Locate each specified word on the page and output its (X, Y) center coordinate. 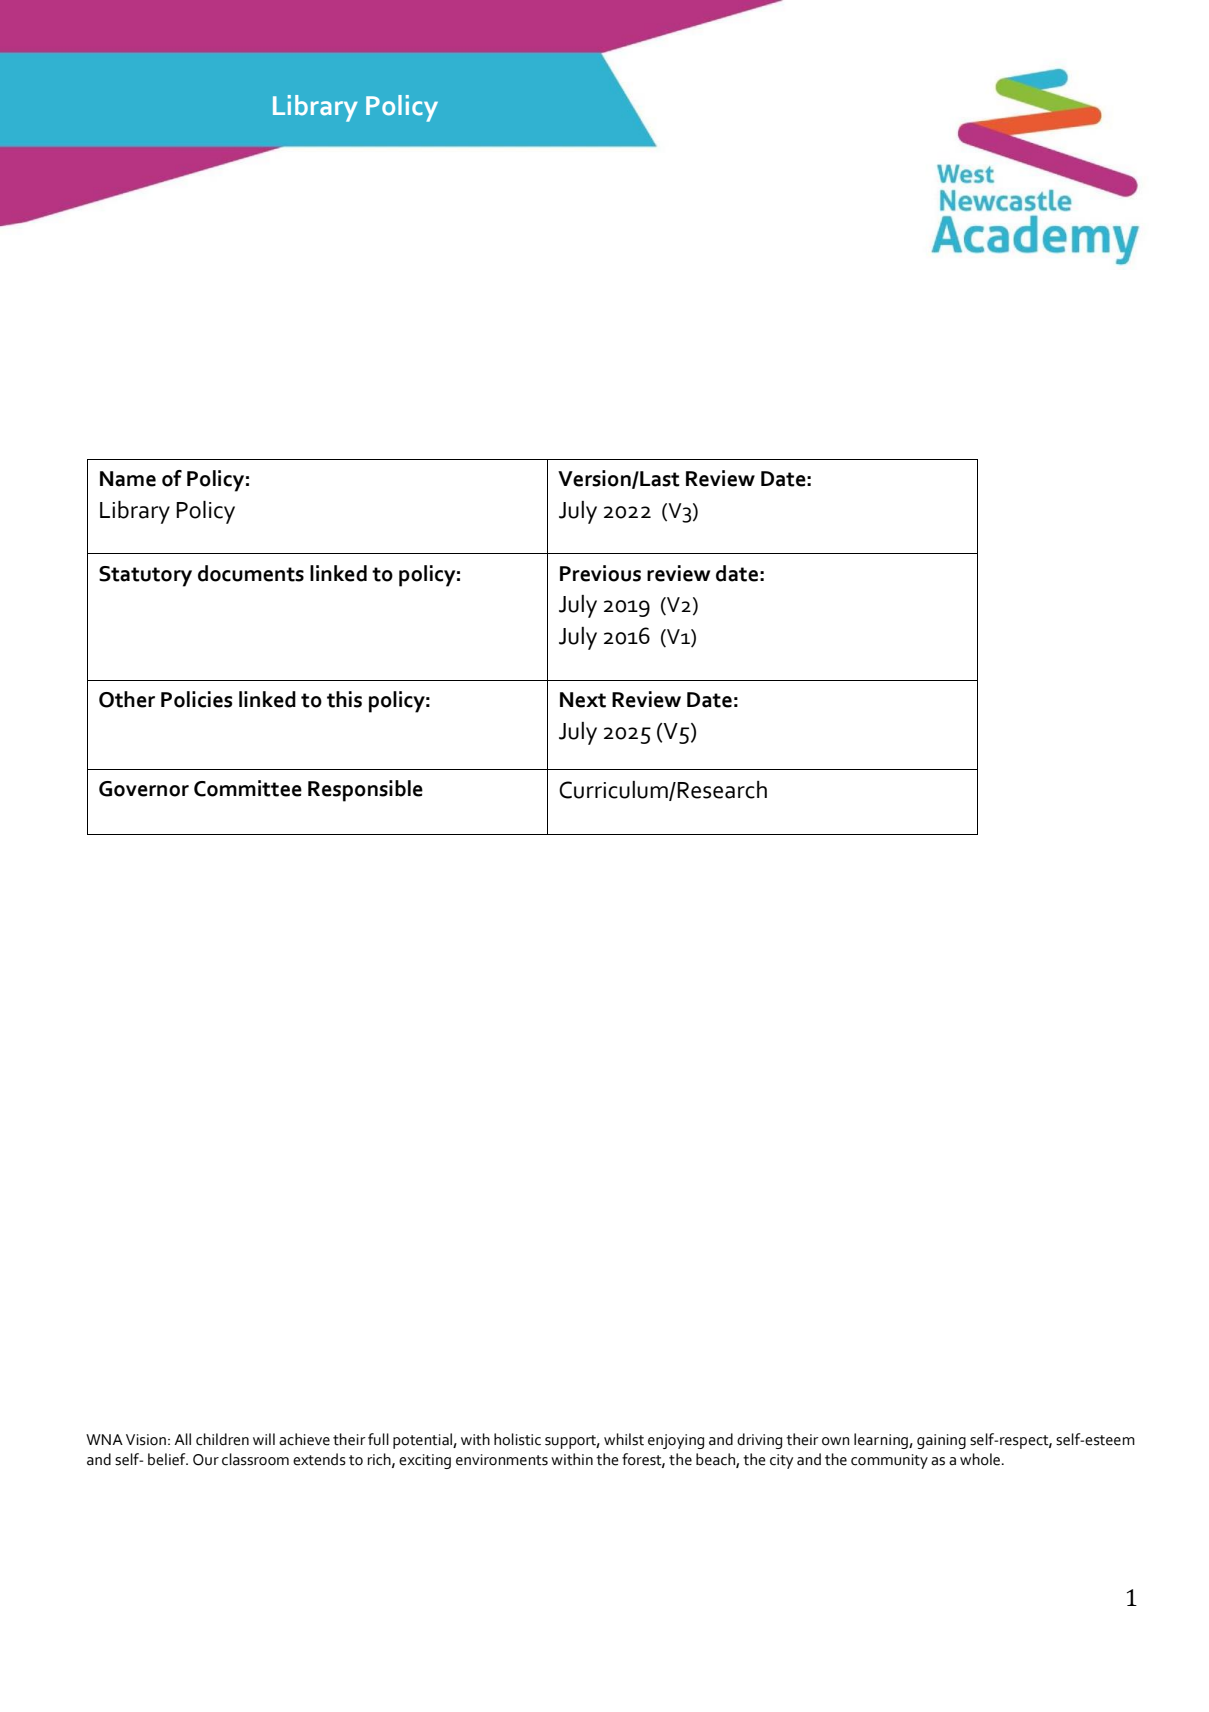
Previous (600, 573)
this (344, 699)
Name (128, 479)
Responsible (365, 791)
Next (583, 700)
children (222, 1439)
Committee (248, 788)
